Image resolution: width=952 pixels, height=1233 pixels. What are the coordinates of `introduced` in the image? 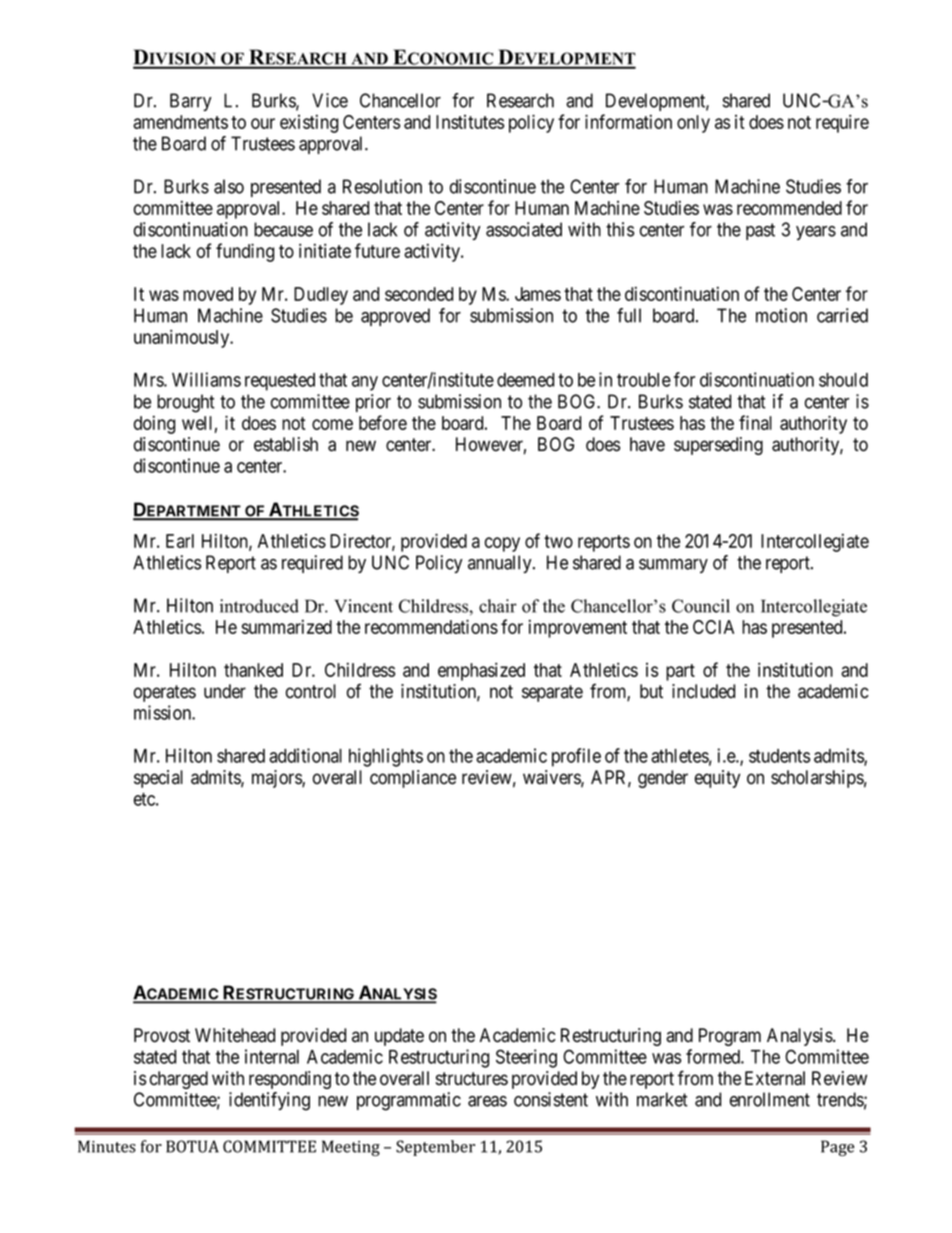 It's located at (259, 606).
